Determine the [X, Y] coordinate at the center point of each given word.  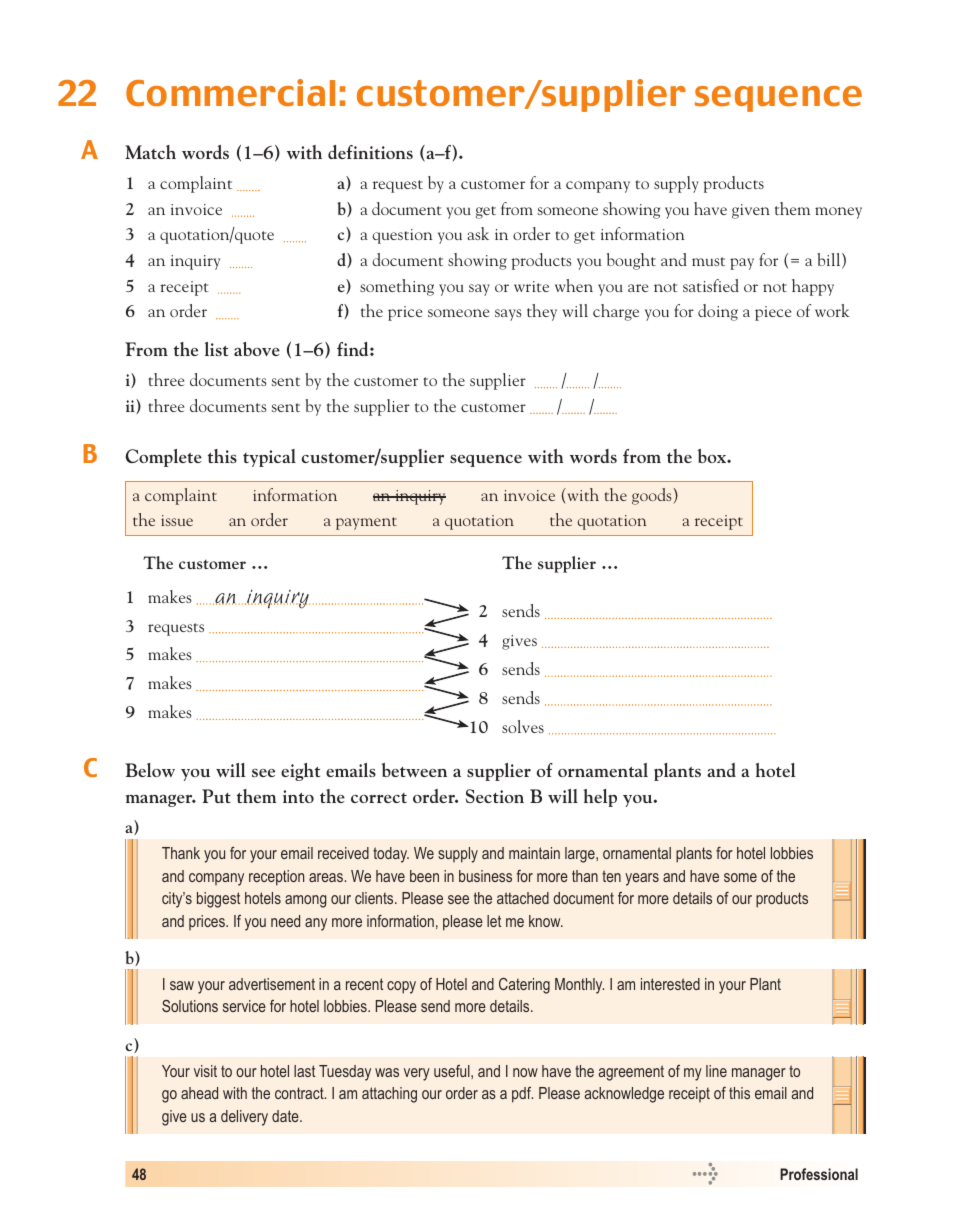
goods [651, 496]
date [286, 1116]
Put [216, 796]
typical [269, 458]
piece [773, 313]
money [838, 213]
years [642, 879]
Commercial [230, 93]
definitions [370, 152]
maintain [534, 853]
